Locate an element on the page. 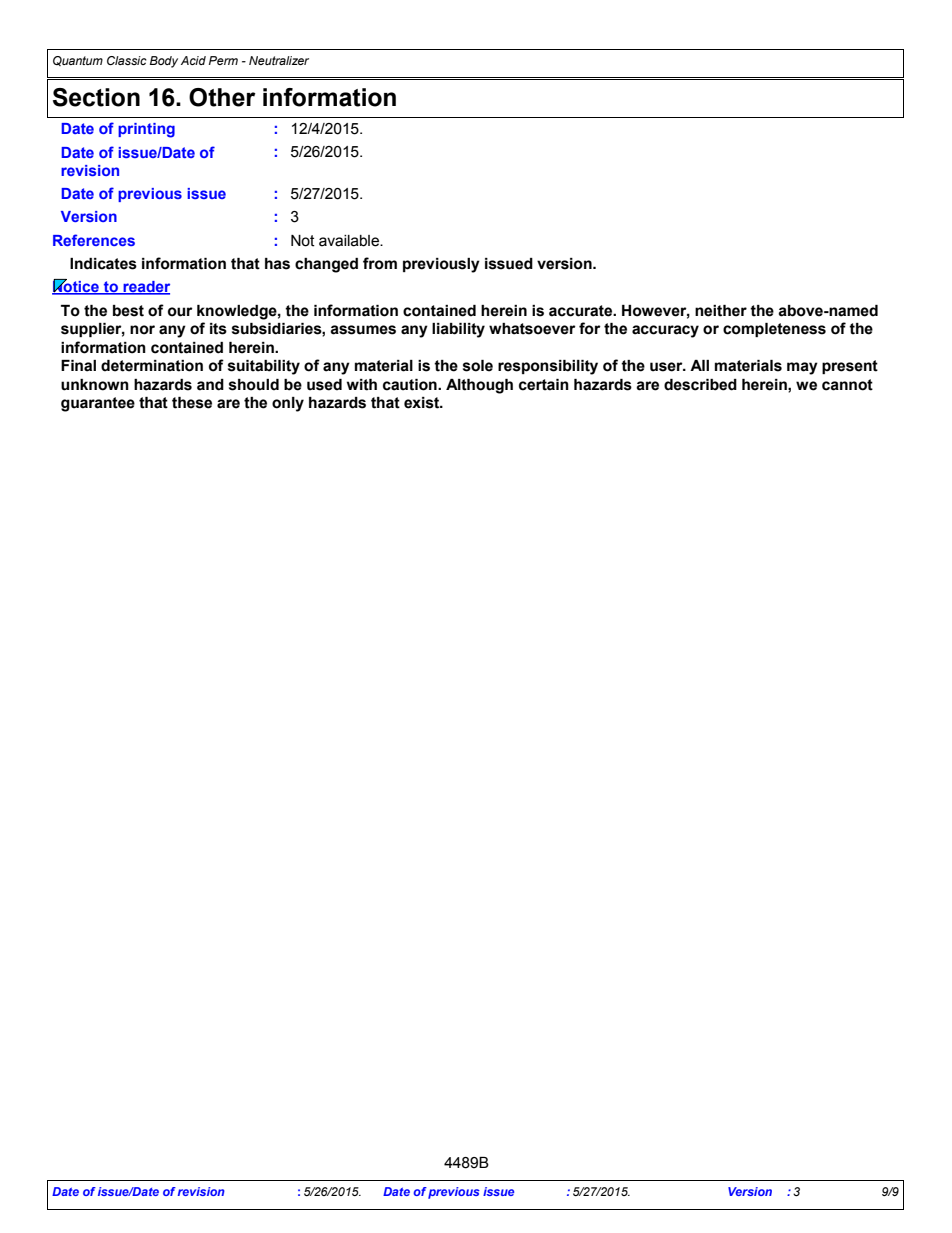  Perm is located at coordinates (223, 60).
